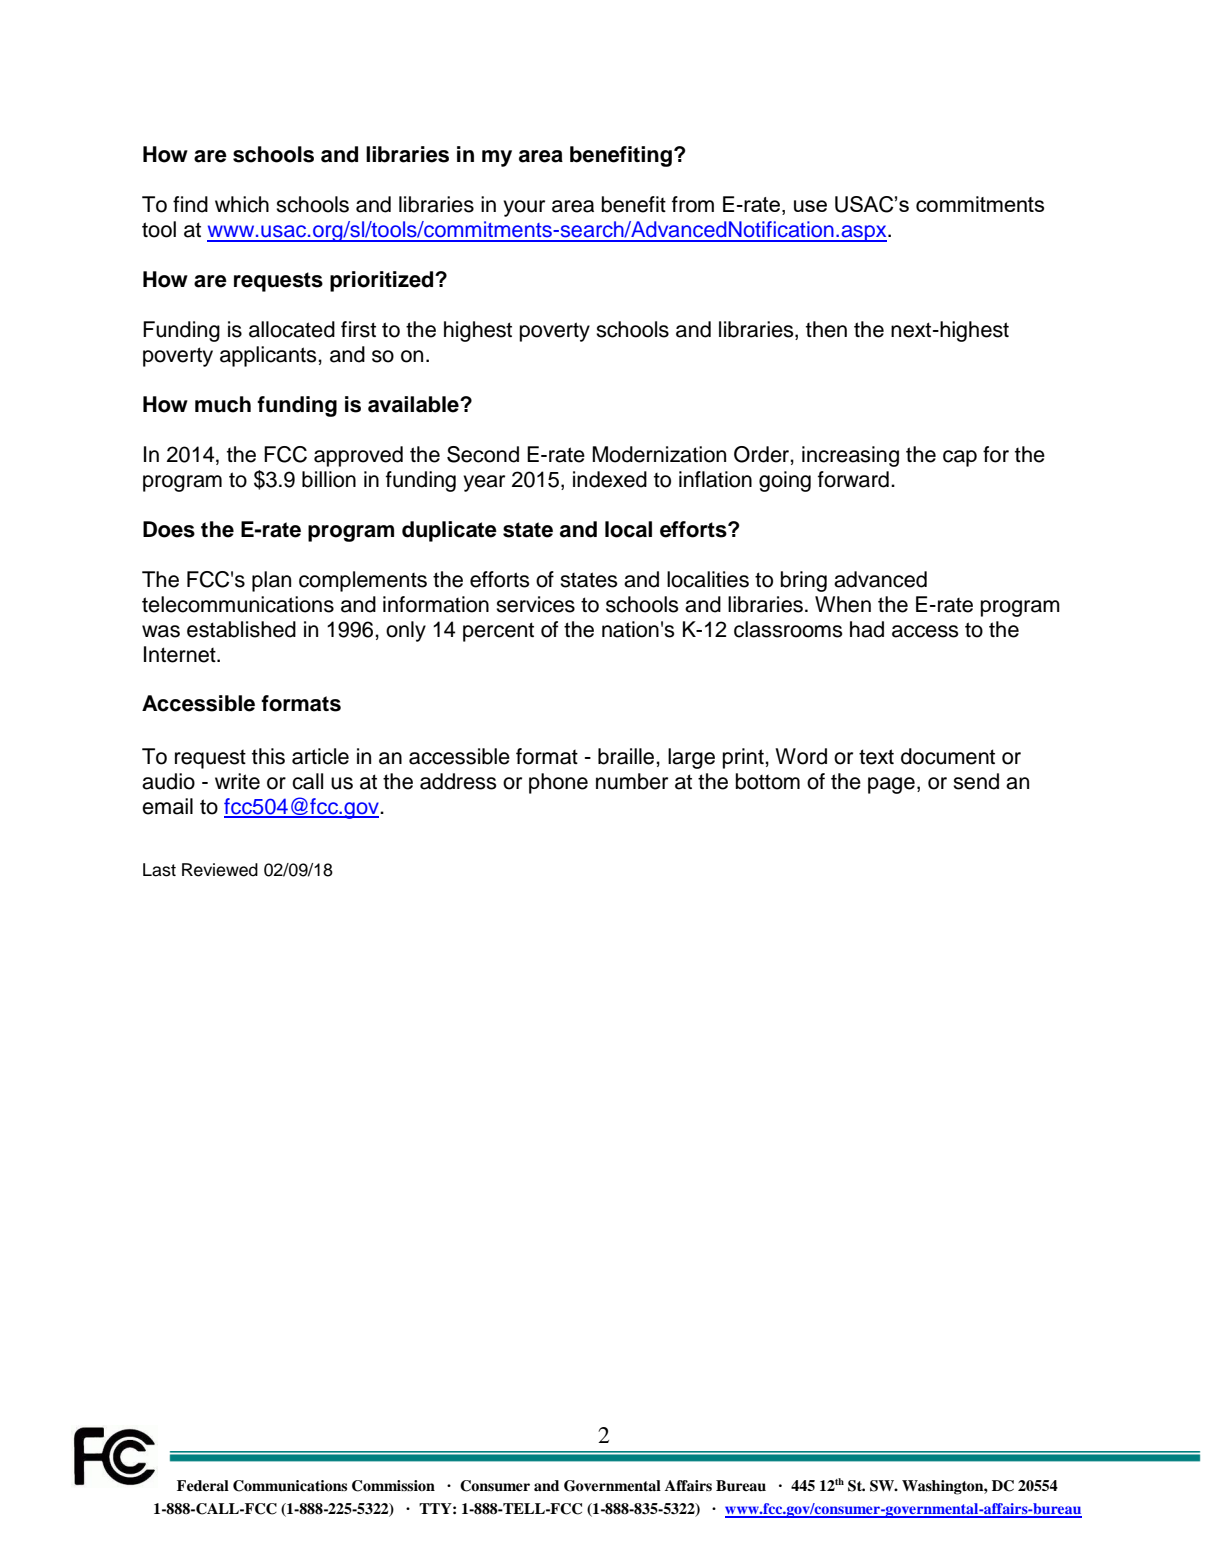  What do you see at coordinates (203, 1486) in the page?
I see `Federal` at bounding box center [203, 1486].
